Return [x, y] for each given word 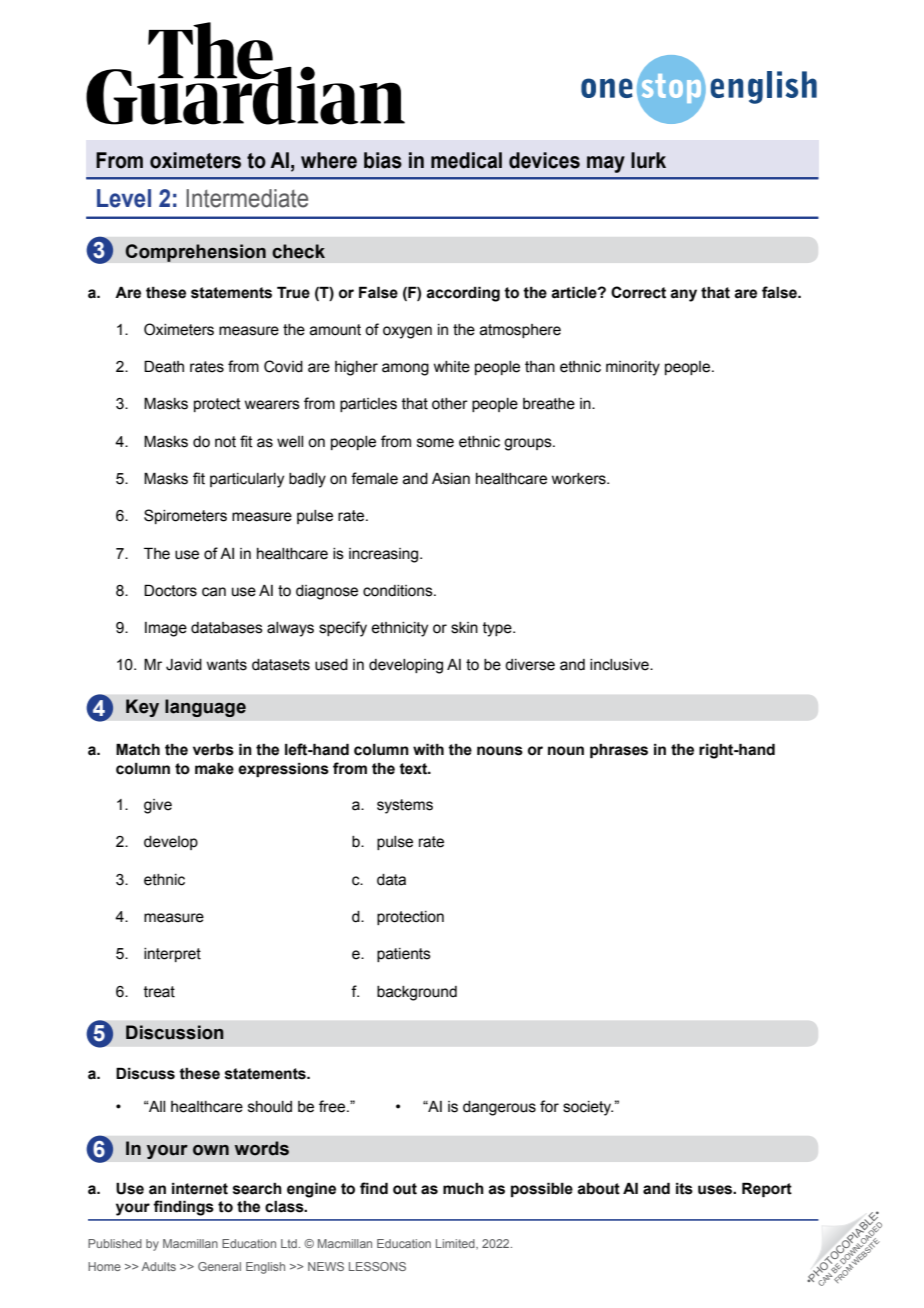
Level [124, 198]
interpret [172, 955]
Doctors [170, 590]
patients [404, 955]
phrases [619, 751]
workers [579, 479]
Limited [456, 1244]
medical [466, 160]
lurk [648, 160]
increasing [385, 555]
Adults [159, 1266]
